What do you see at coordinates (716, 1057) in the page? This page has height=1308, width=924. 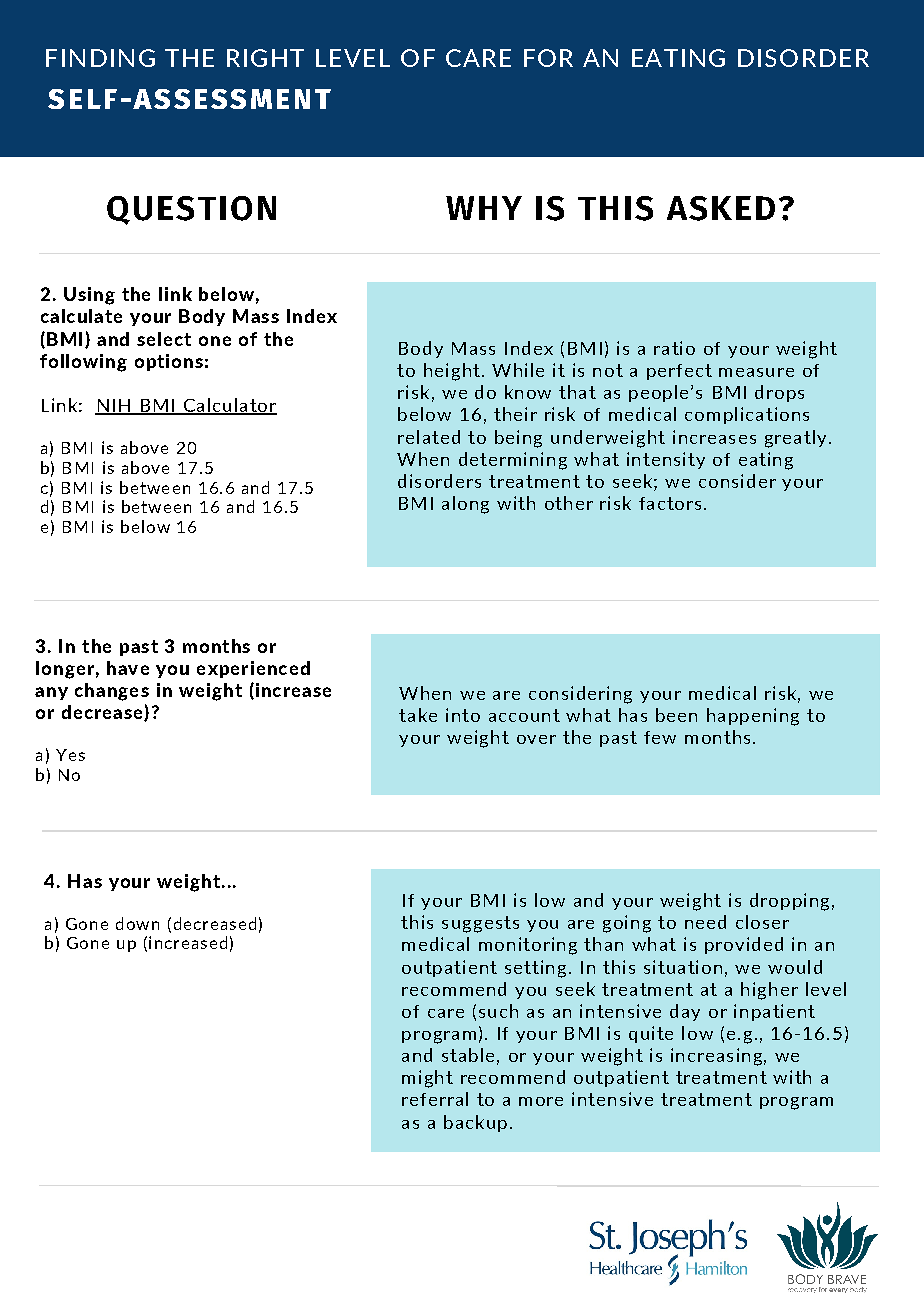 I see `increasing` at bounding box center [716, 1057].
